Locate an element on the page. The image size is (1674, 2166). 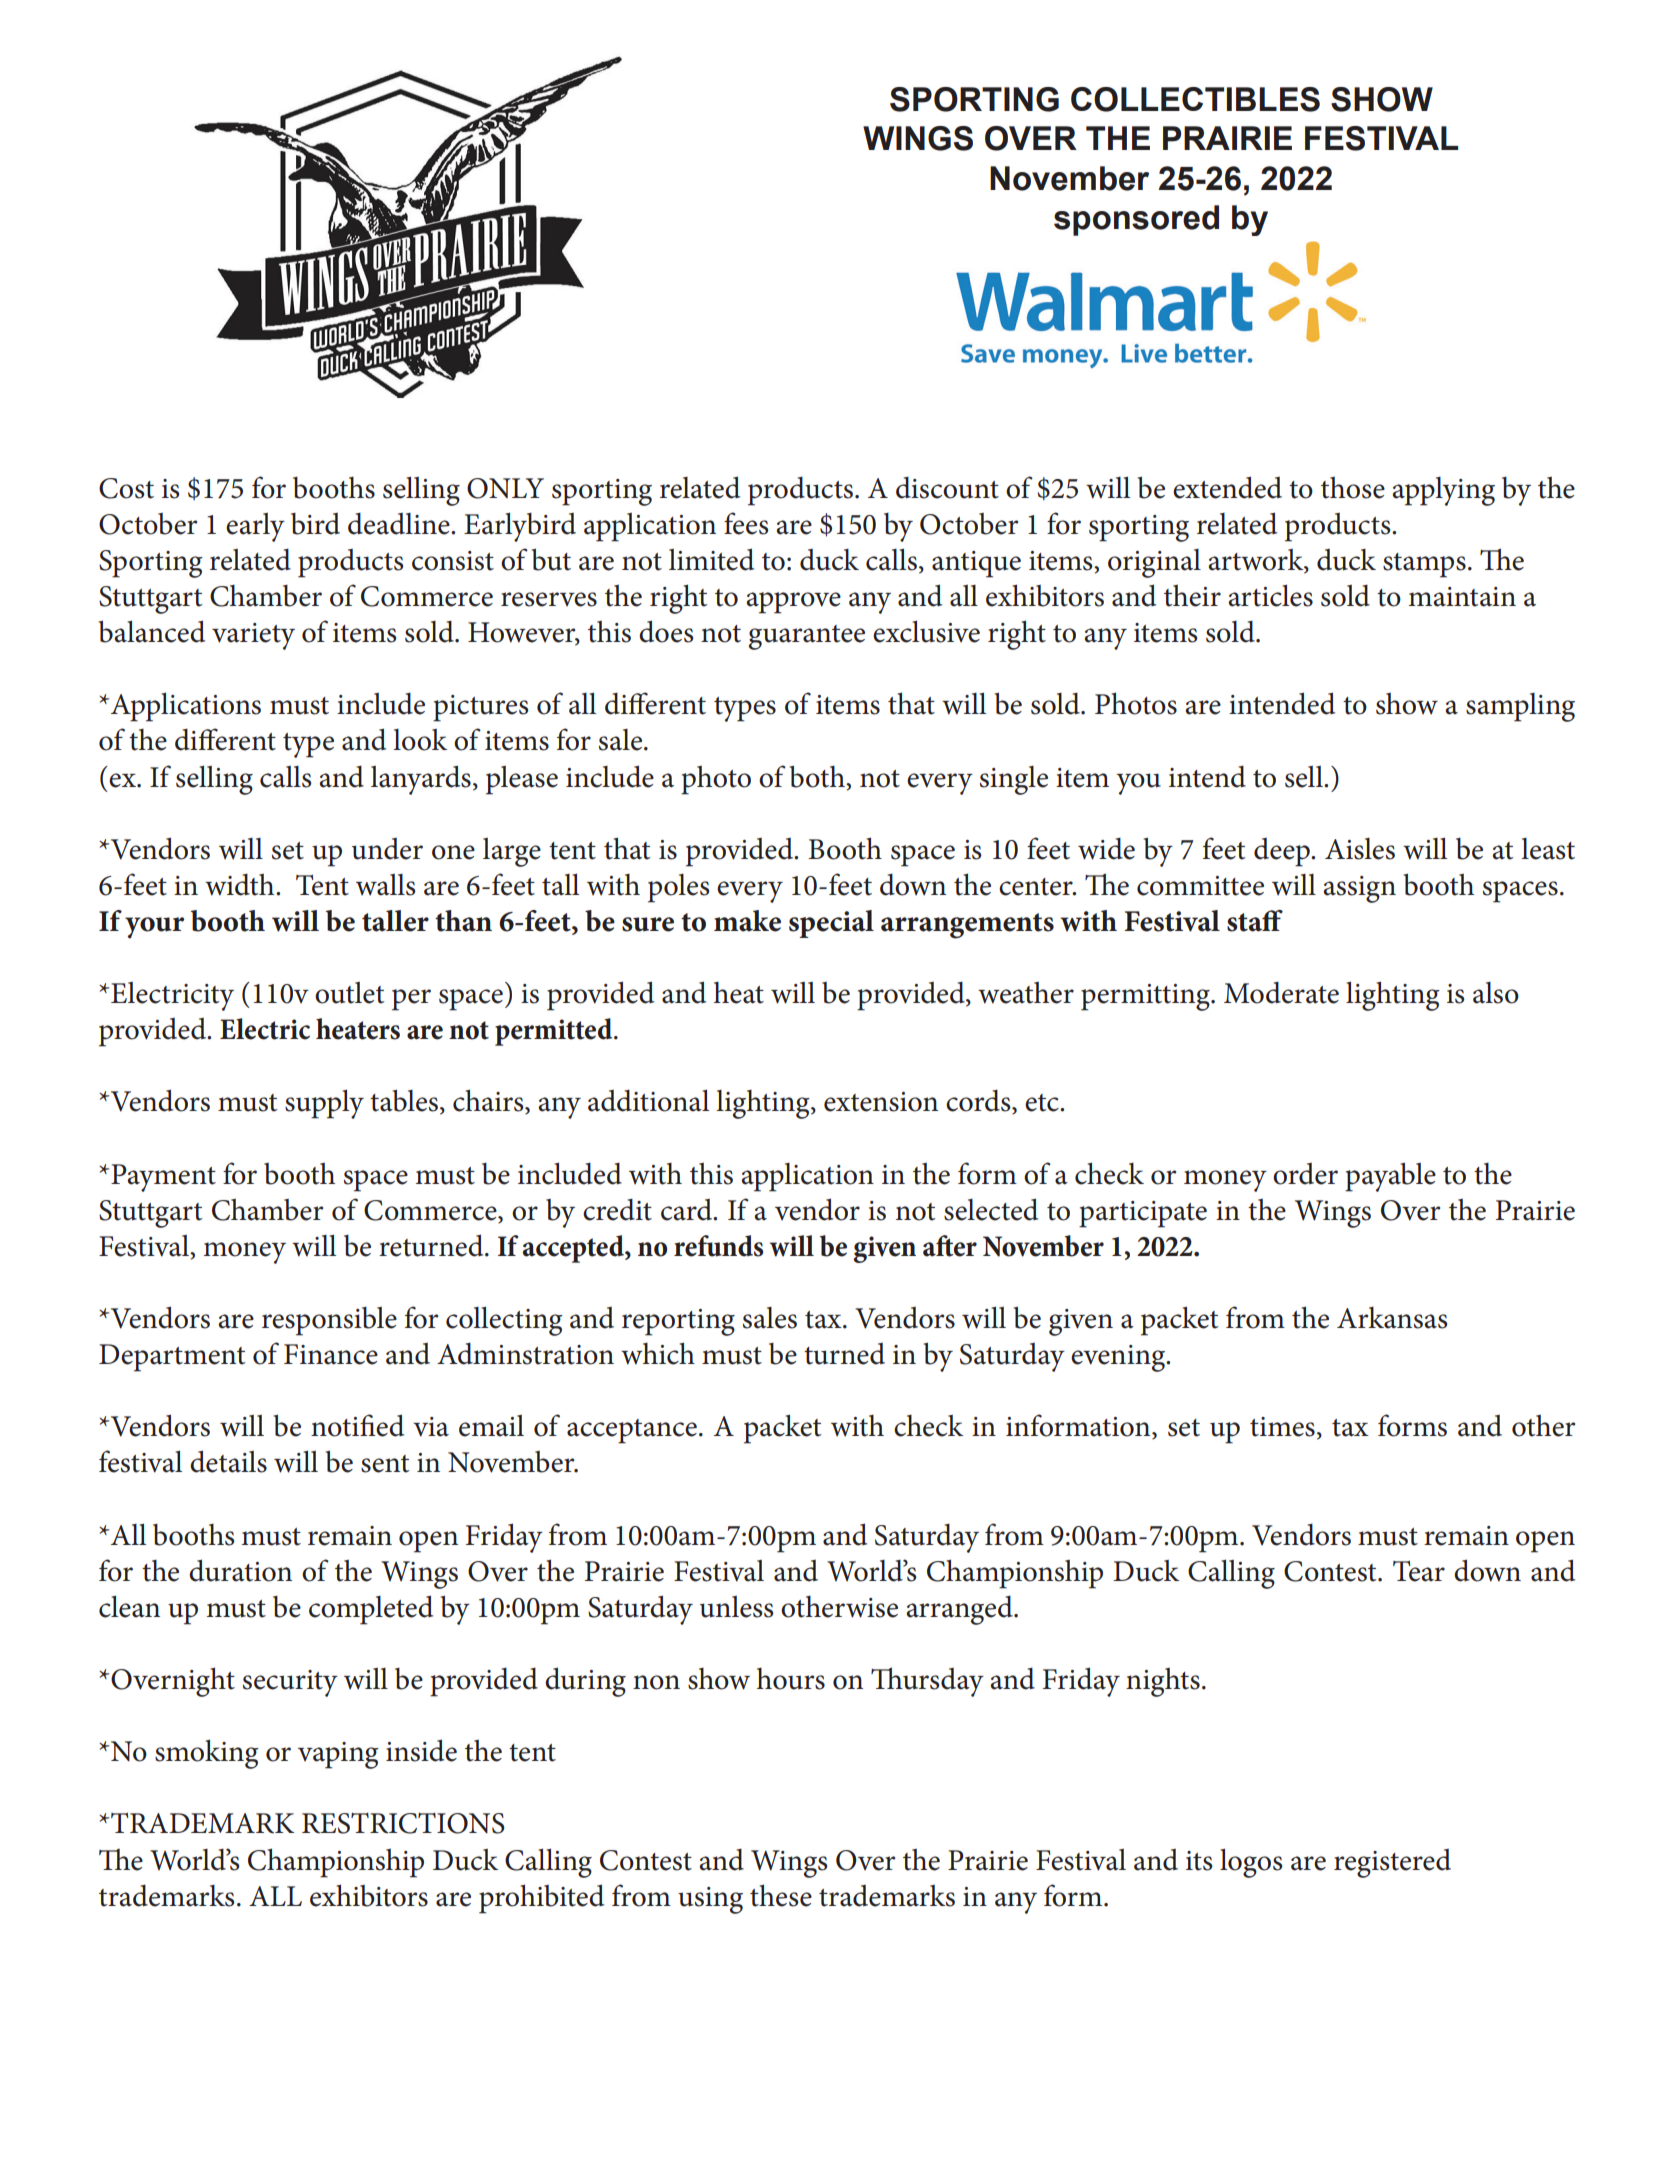
RESTRICTIONS is located at coordinates (403, 1823).
